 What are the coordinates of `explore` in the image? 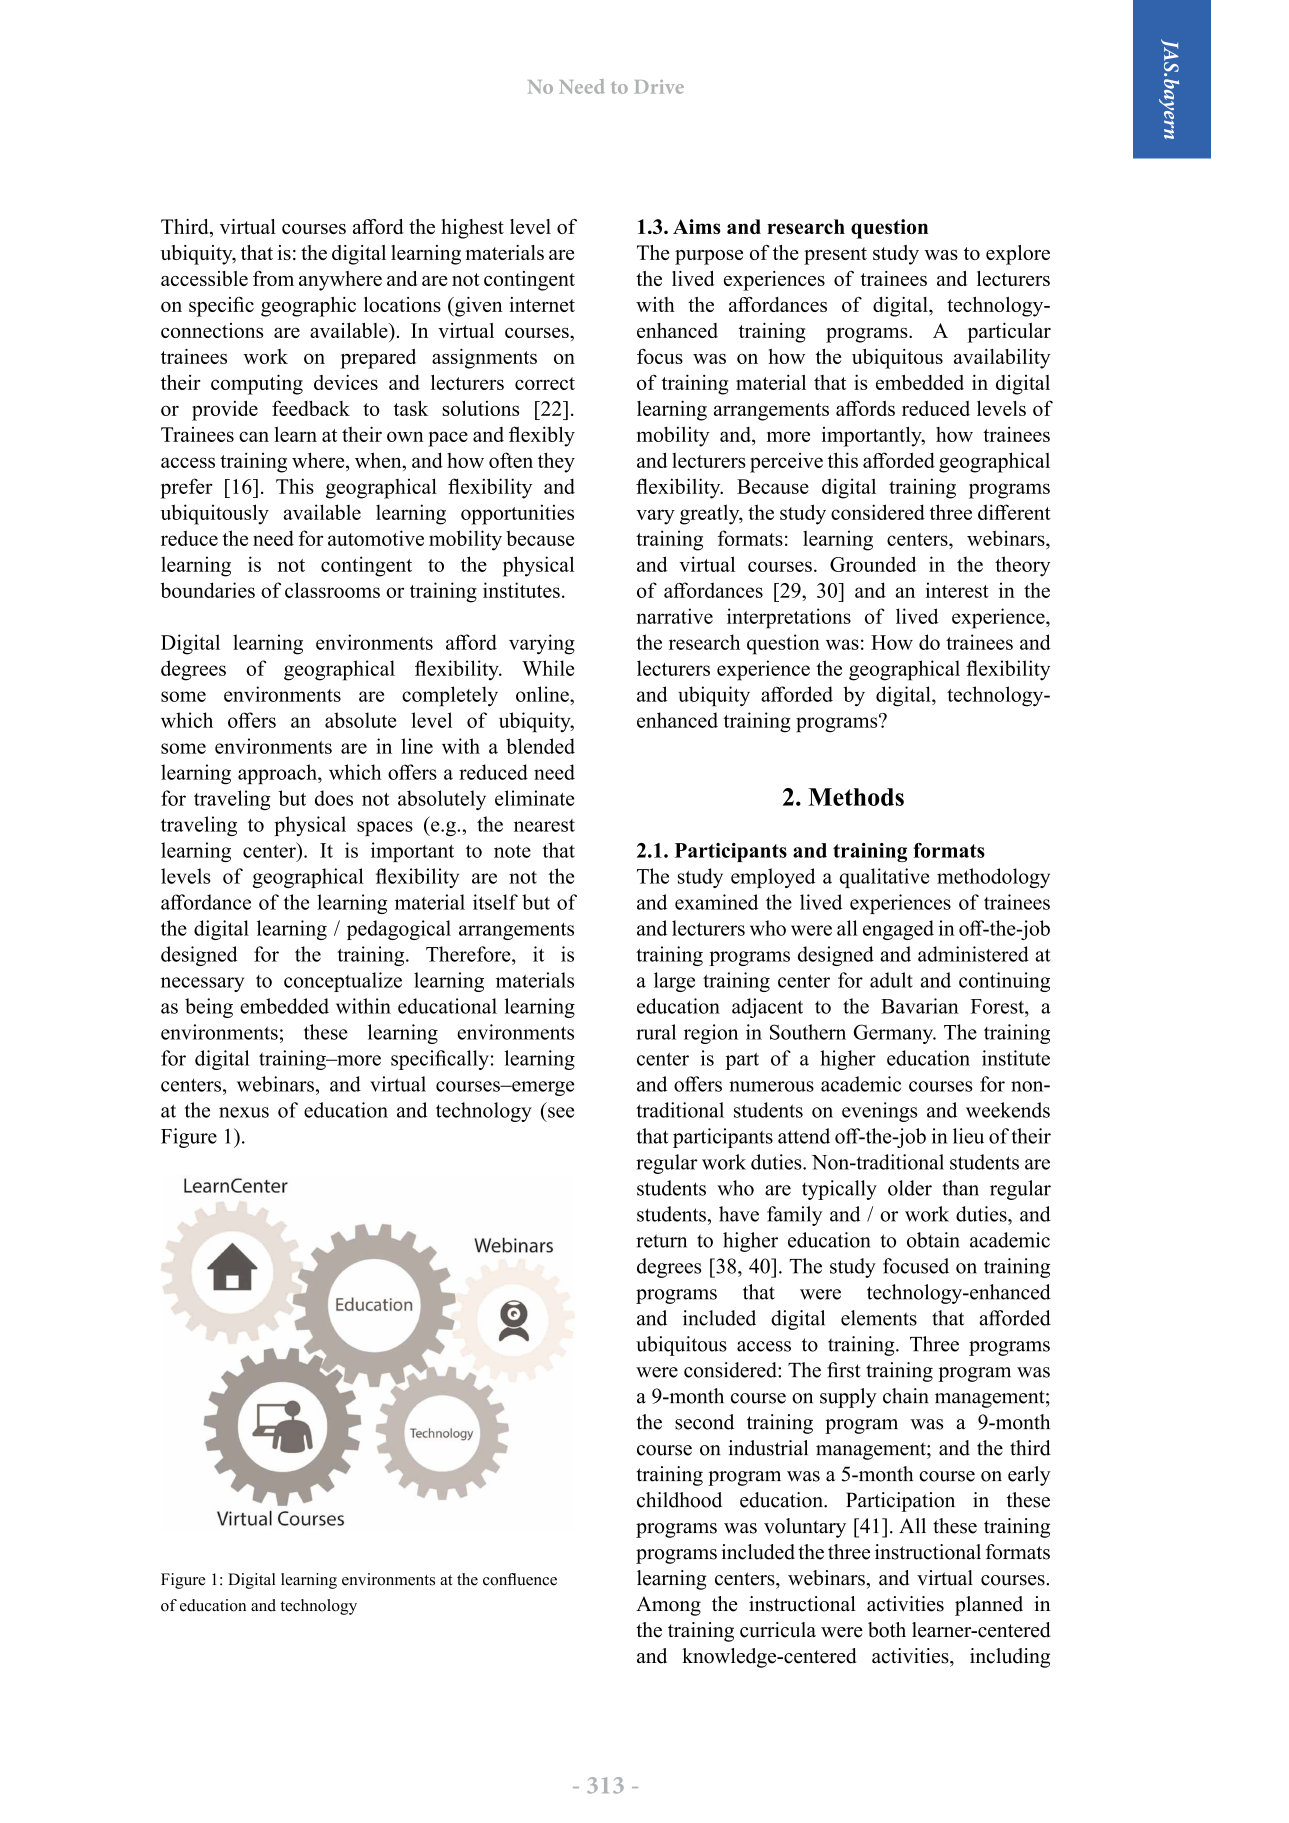 It's located at (1018, 255).
